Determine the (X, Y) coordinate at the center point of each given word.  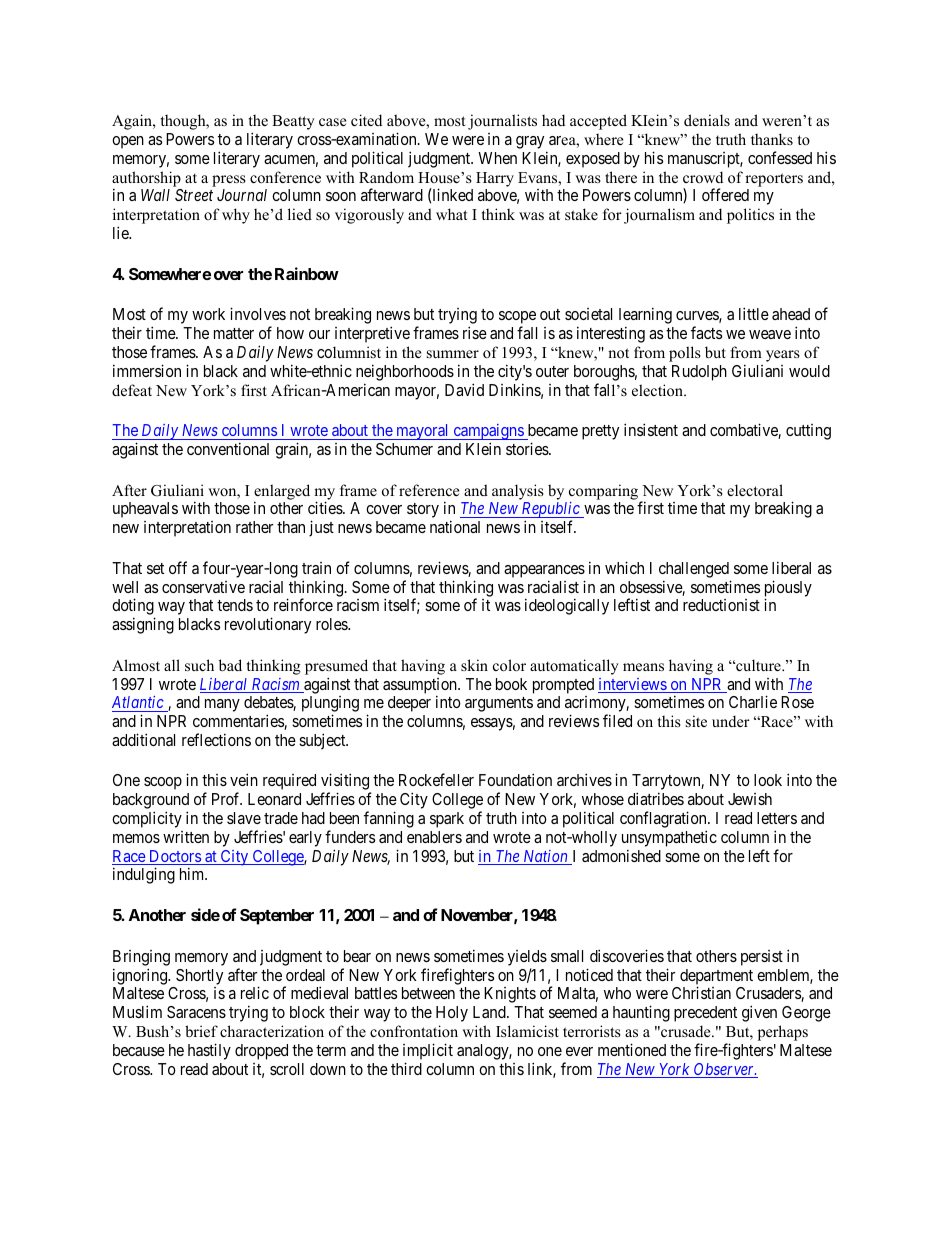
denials (707, 120)
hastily (209, 1051)
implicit (428, 1051)
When (497, 158)
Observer (724, 1070)
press (229, 181)
